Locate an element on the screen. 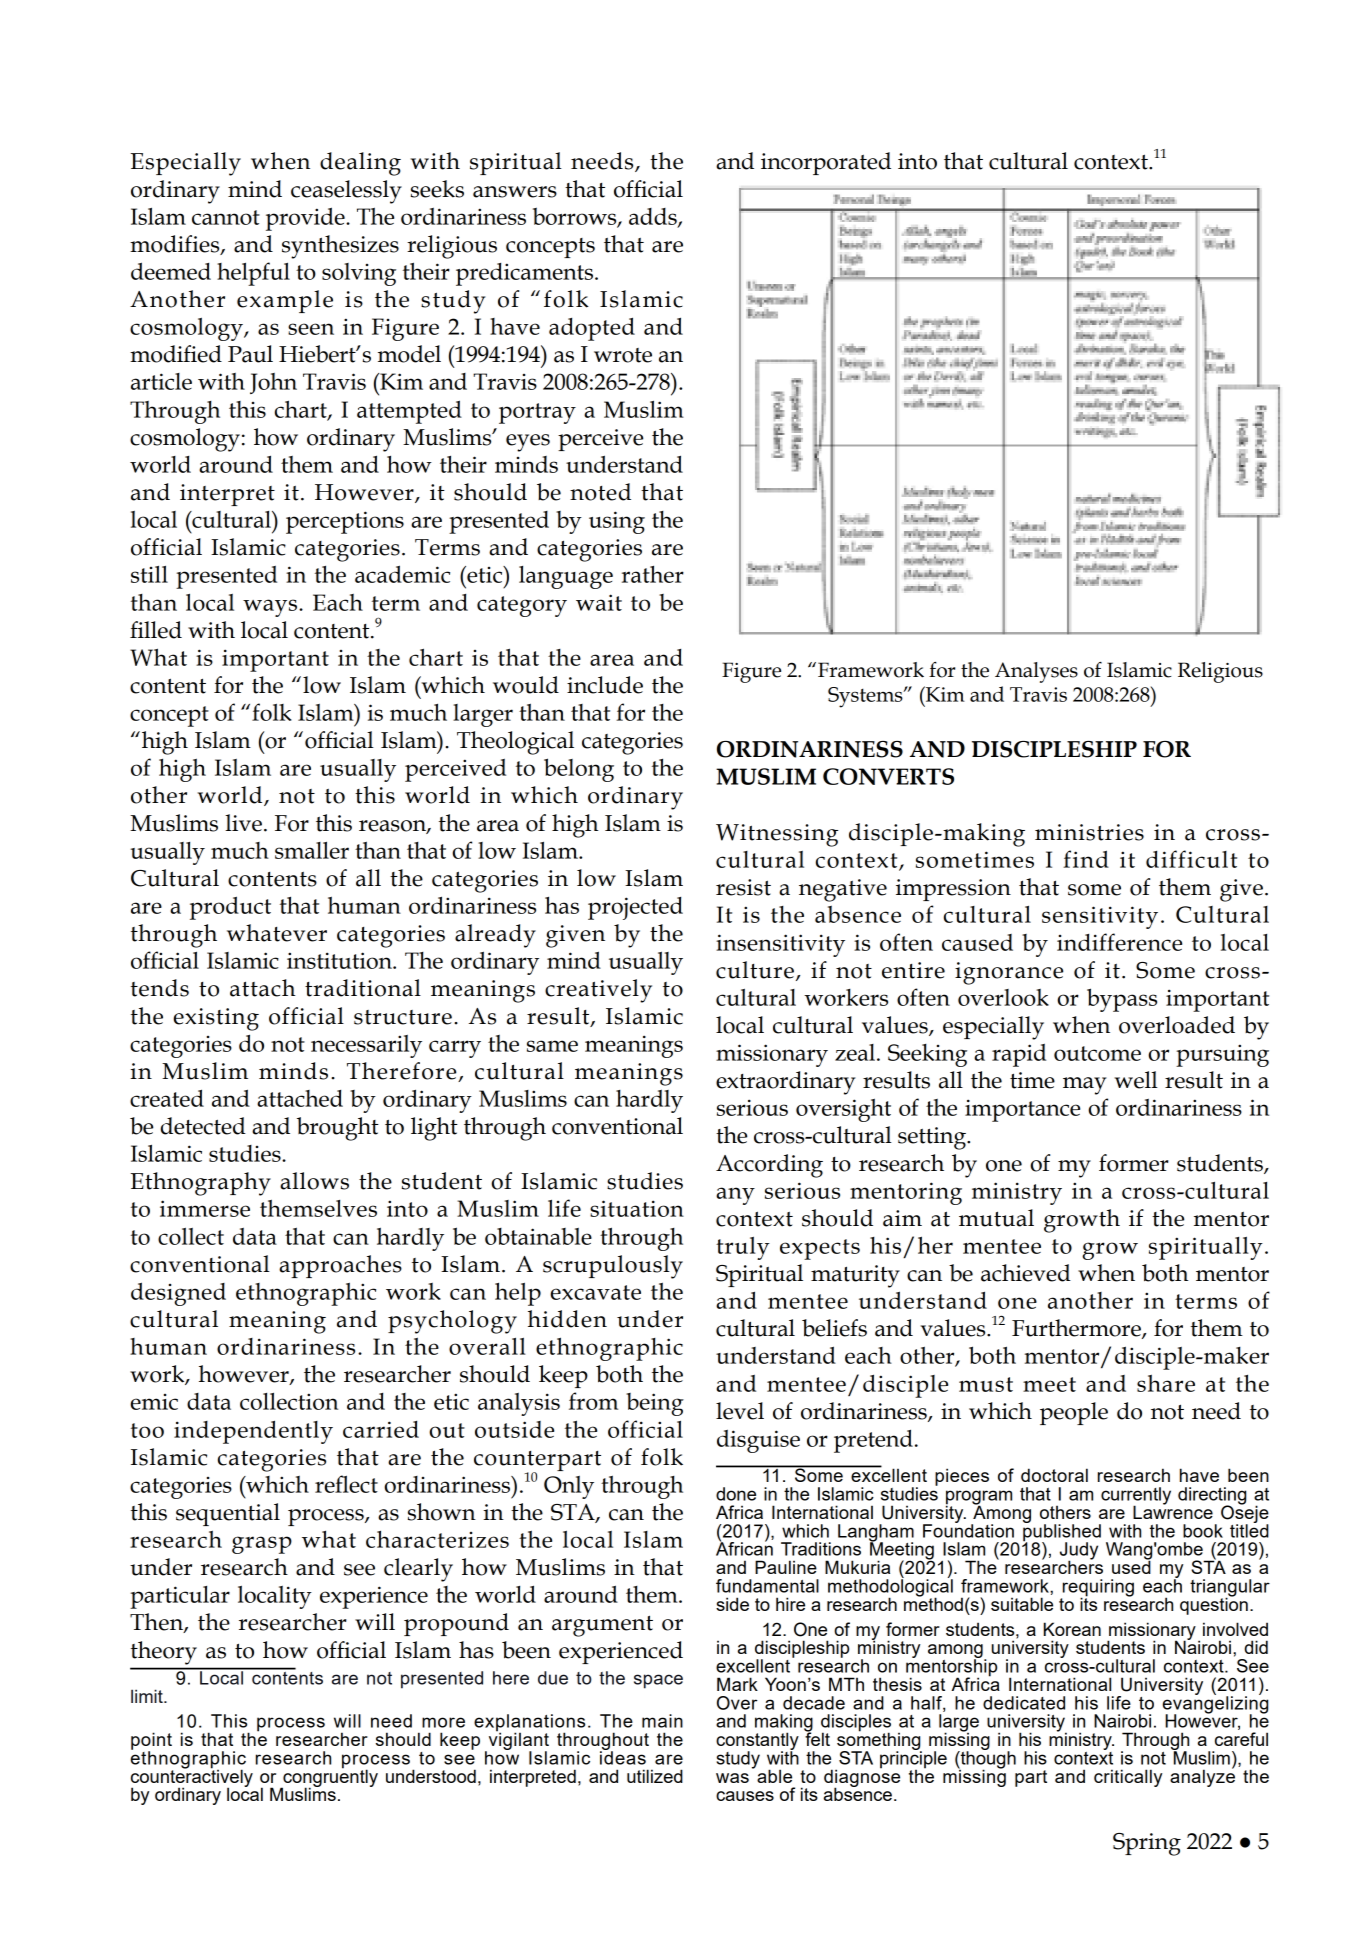 The height and width of the screenshot is (1934, 1367). point is located at coordinates (151, 1742).
